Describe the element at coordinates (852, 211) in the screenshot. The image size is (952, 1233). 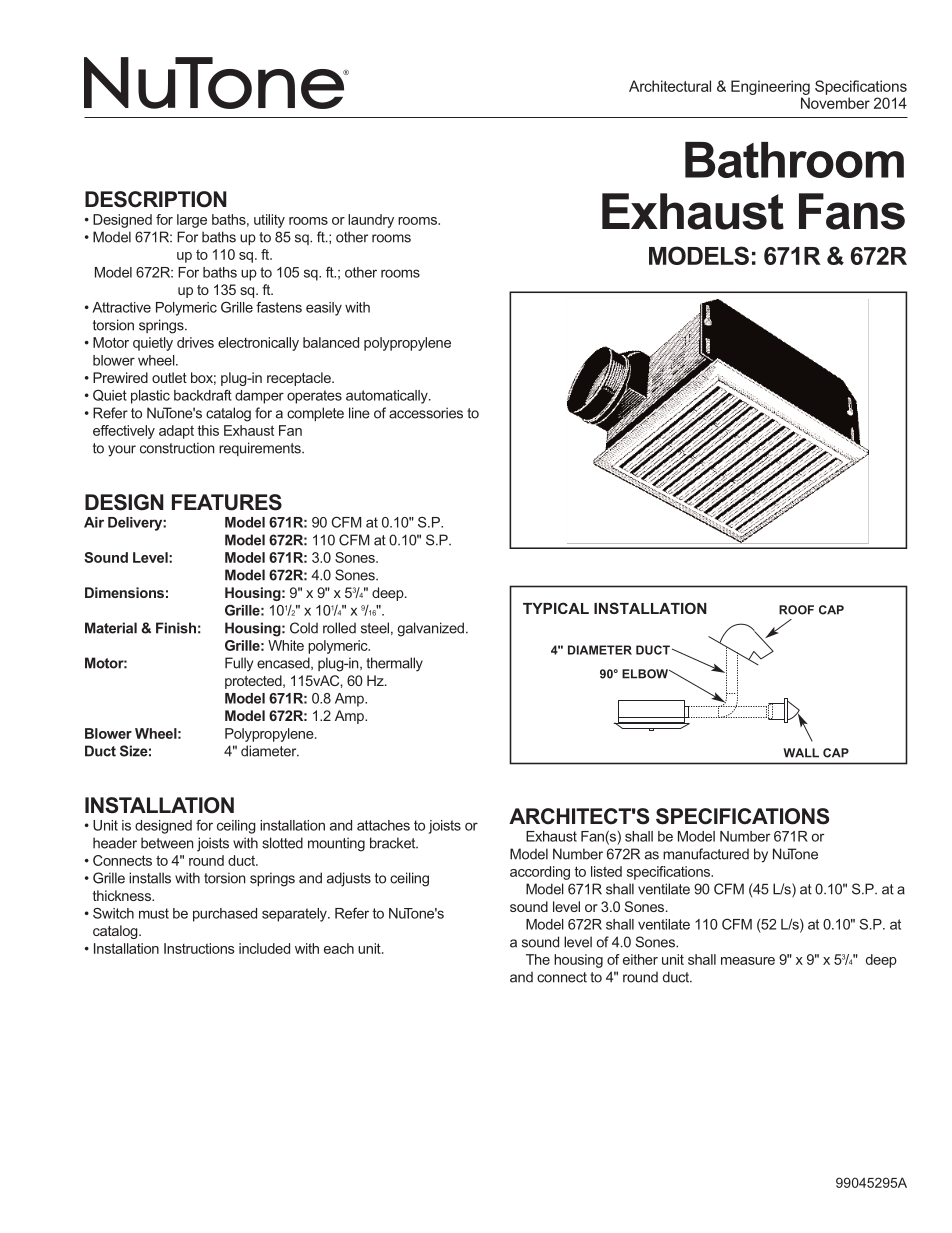
I see `Fans` at that location.
